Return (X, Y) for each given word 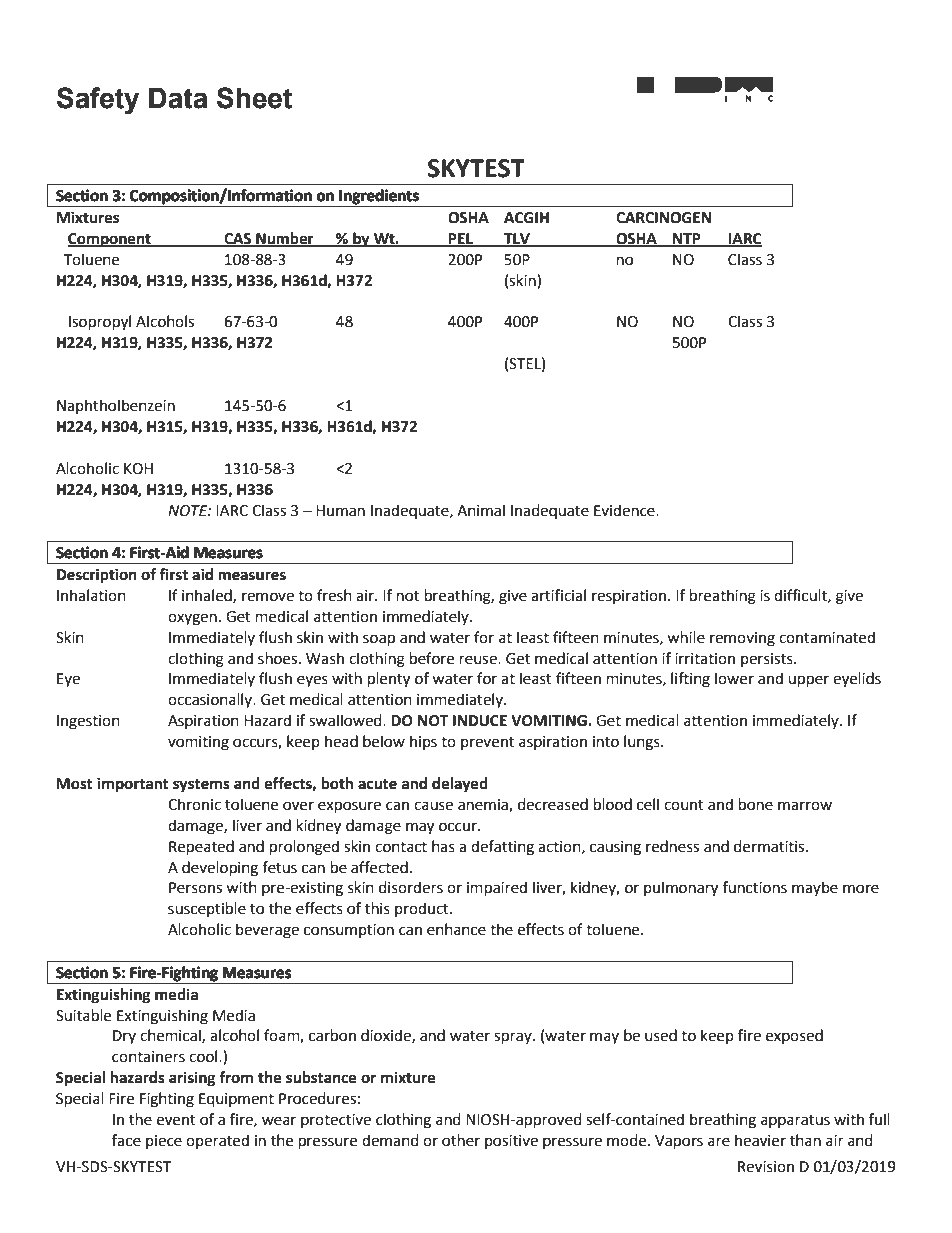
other (461, 1140)
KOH (138, 469)
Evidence (625, 510)
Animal (481, 510)
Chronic (194, 804)
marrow (805, 806)
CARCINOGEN (663, 218)
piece (164, 1142)
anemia (484, 805)
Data (178, 98)
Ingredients (379, 198)
